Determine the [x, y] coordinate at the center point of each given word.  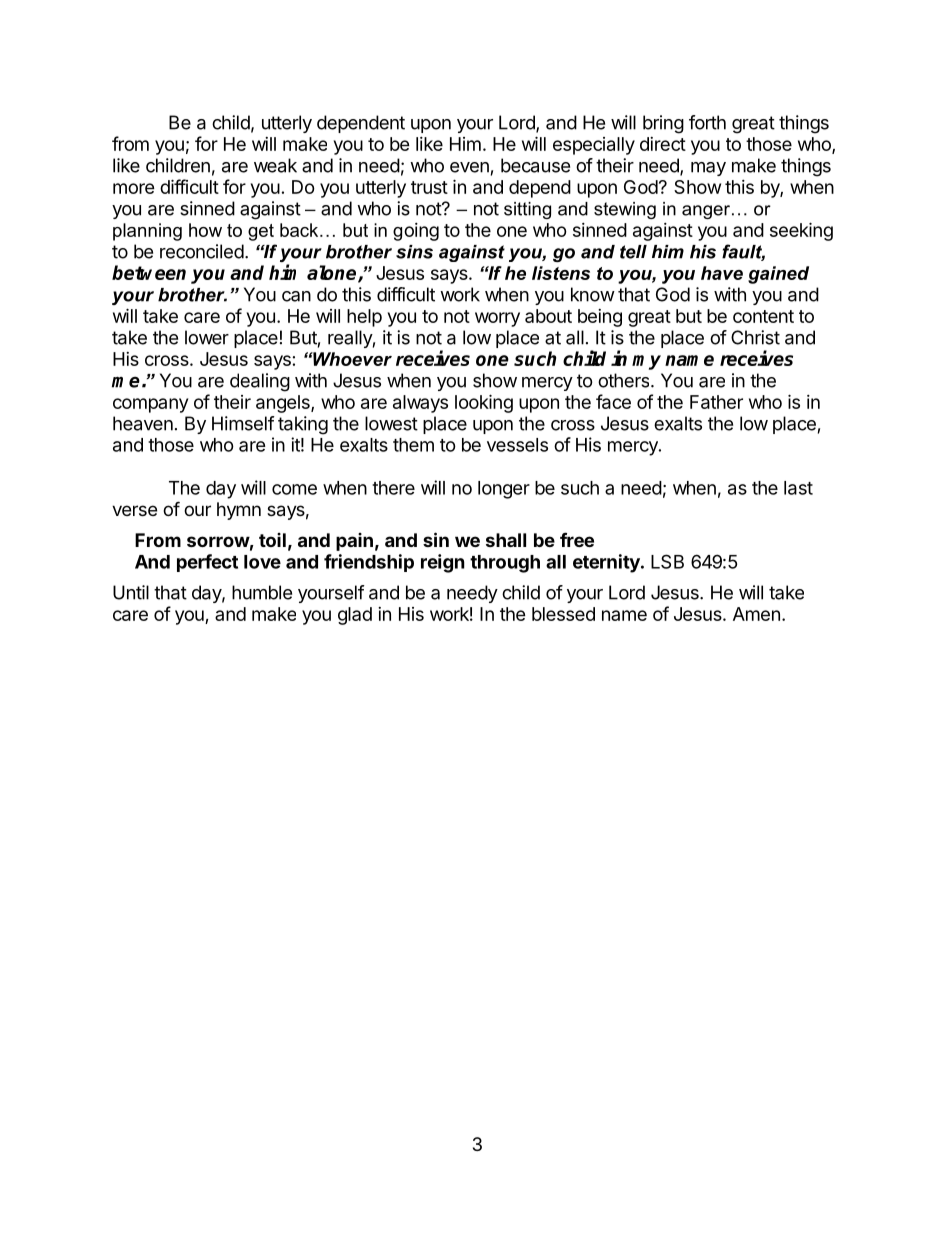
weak [275, 165]
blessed [563, 614]
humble [262, 592]
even [469, 167]
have [722, 273]
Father [716, 402]
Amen [756, 614]
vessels [517, 445]
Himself [243, 423]
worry [497, 319]
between [149, 272]
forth [707, 122]
